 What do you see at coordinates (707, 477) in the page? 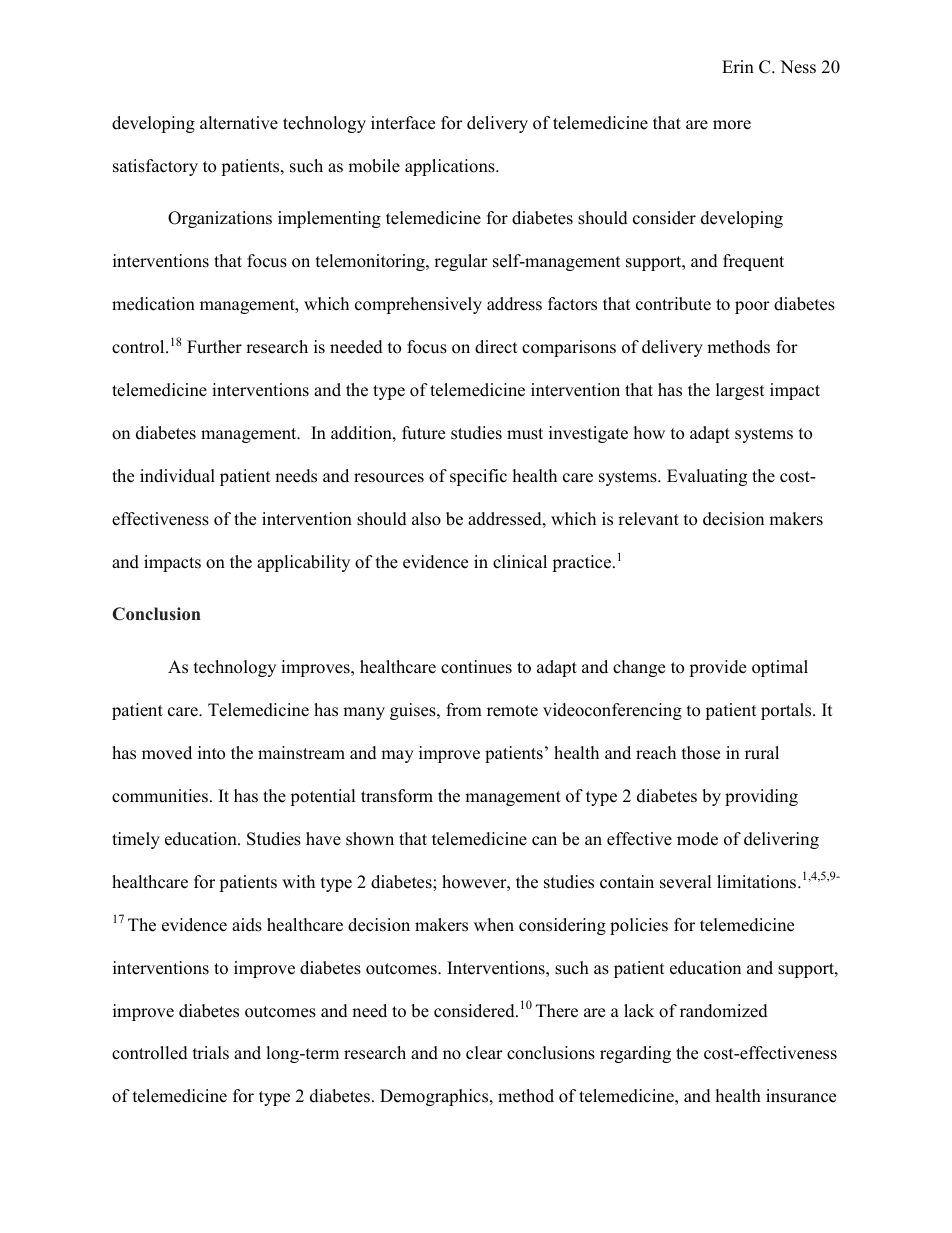
I see `Evaluating` at bounding box center [707, 477].
